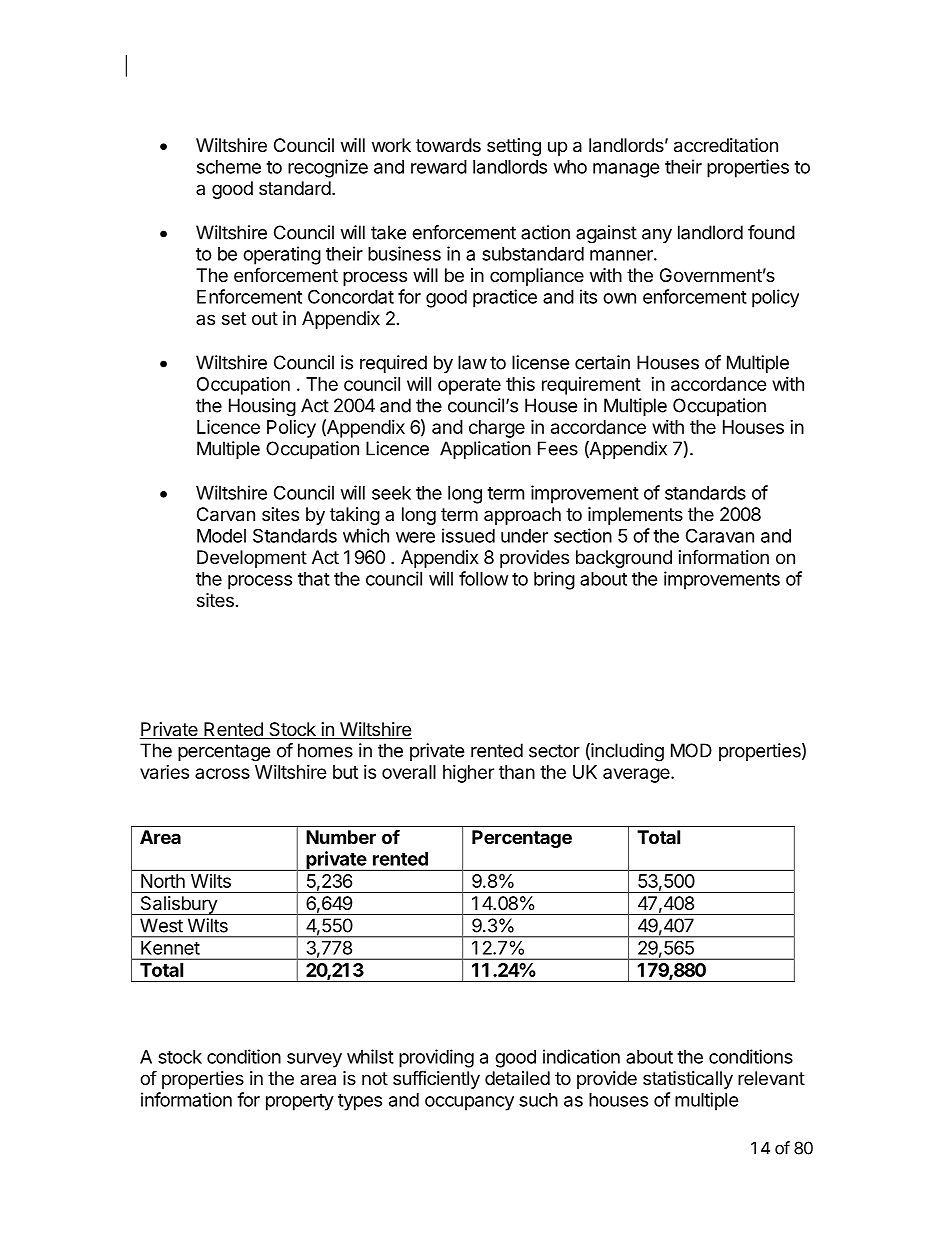 Image resolution: width=952 pixels, height=1233 pixels. I want to click on statistically, so click(688, 1080).
